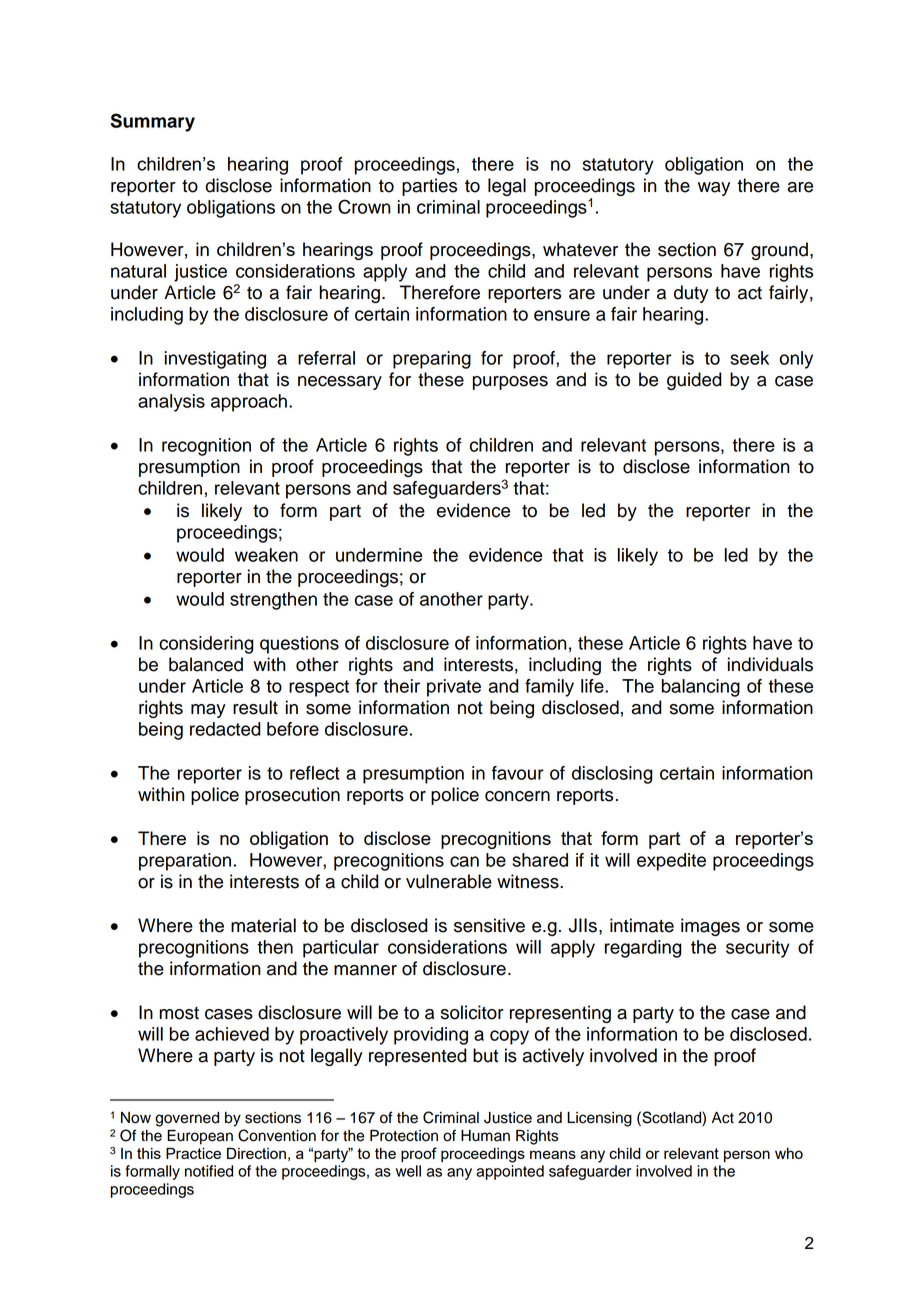  Describe the element at coordinates (510, 383) in the document. I see `purposes` at that location.
